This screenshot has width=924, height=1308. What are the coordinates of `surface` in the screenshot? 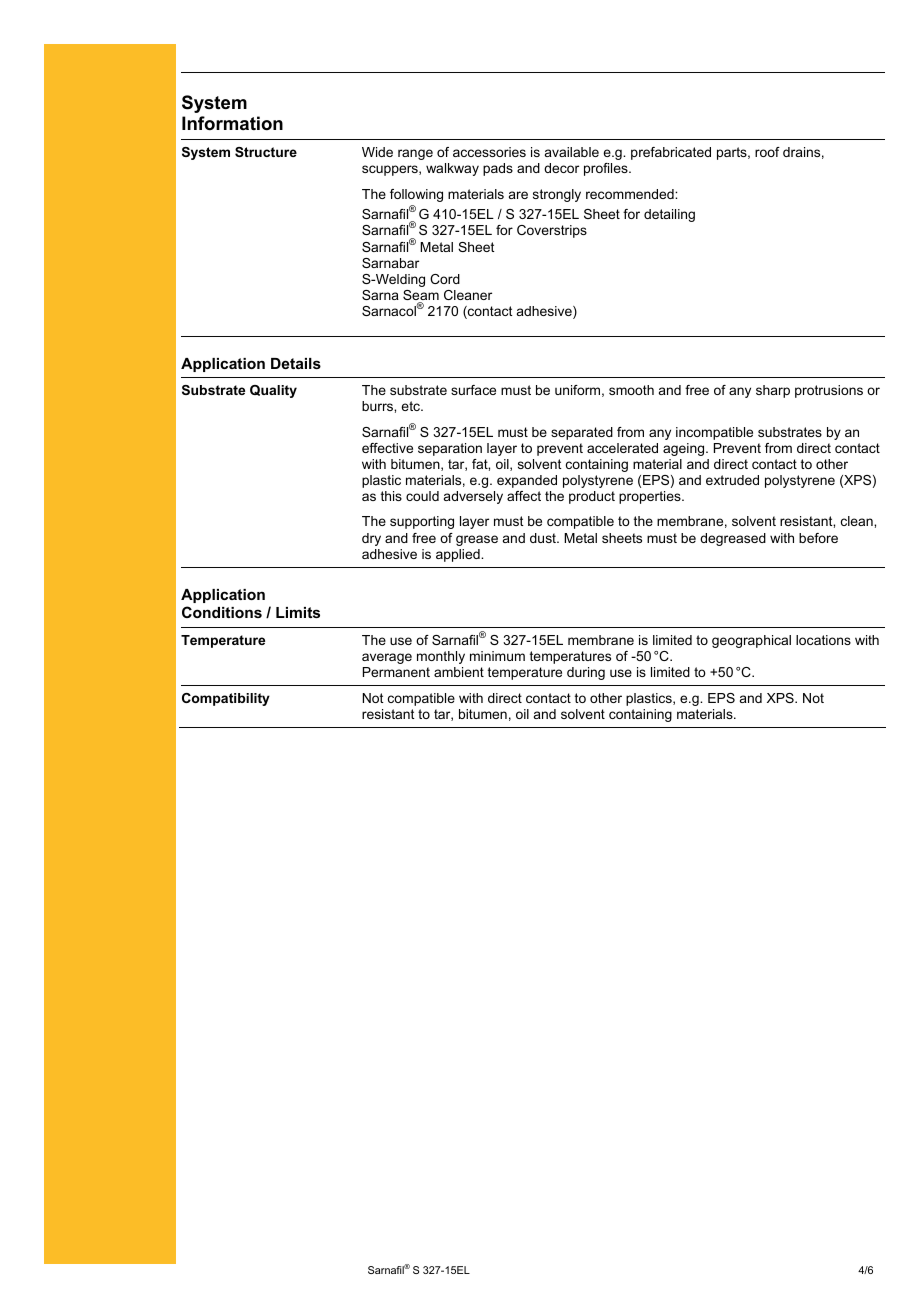 It's located at (473, 390).
